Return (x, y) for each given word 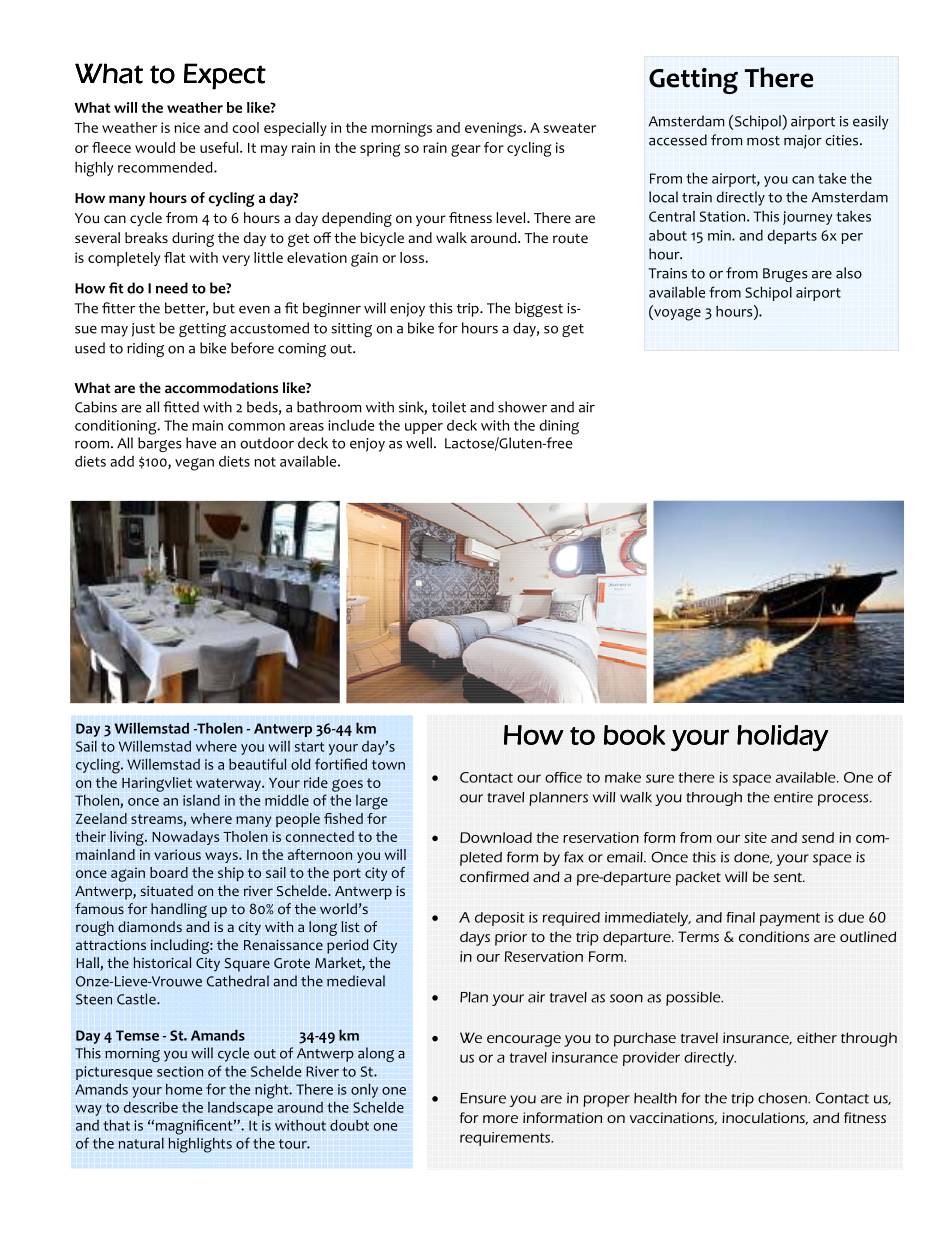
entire (793, 797)
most (763, 141)
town (388, 765)
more (500, 1119)
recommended (166, 167)
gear (466, 150)
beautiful (257, 764)
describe (151, 1107)
